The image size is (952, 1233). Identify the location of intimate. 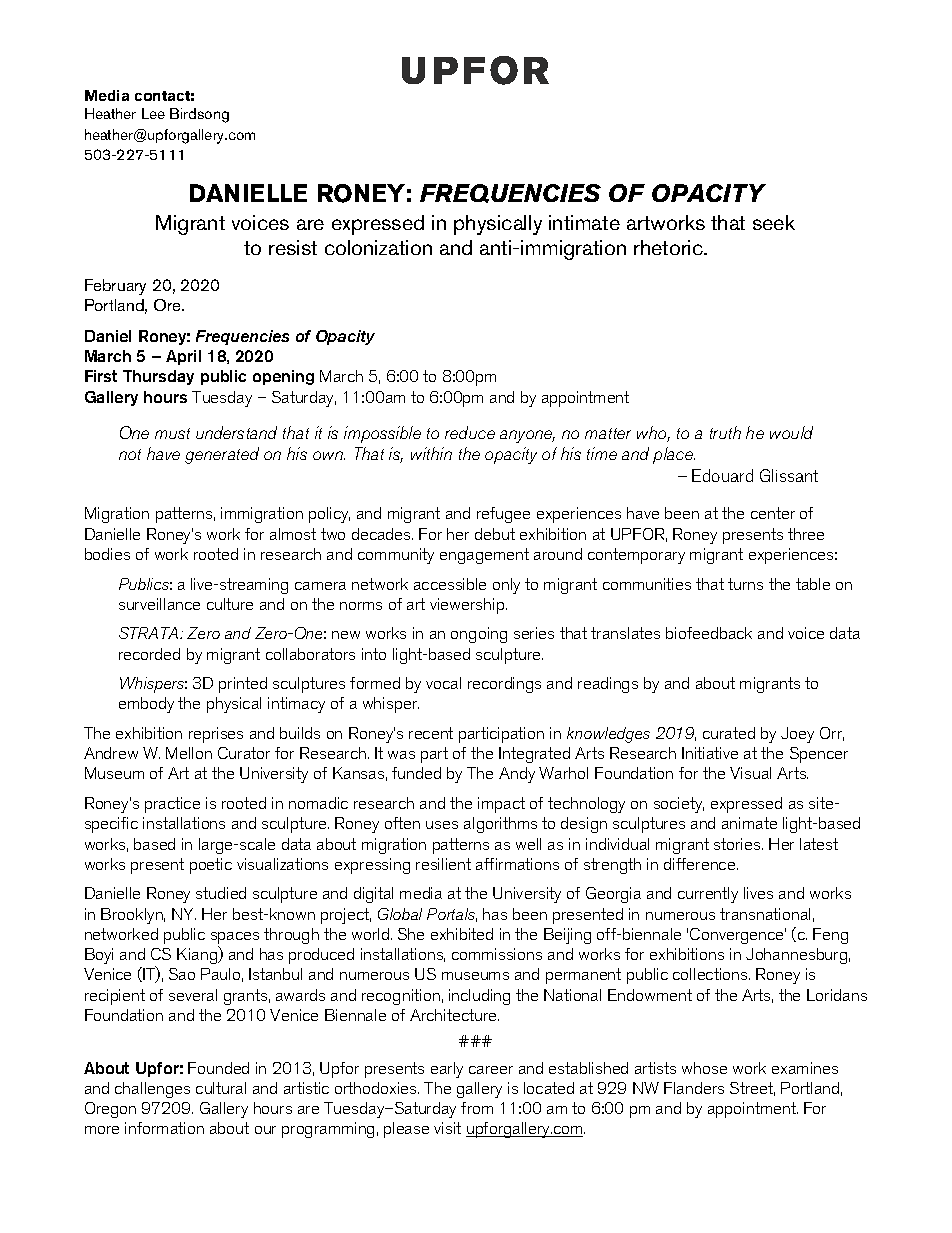
(584, 222).
